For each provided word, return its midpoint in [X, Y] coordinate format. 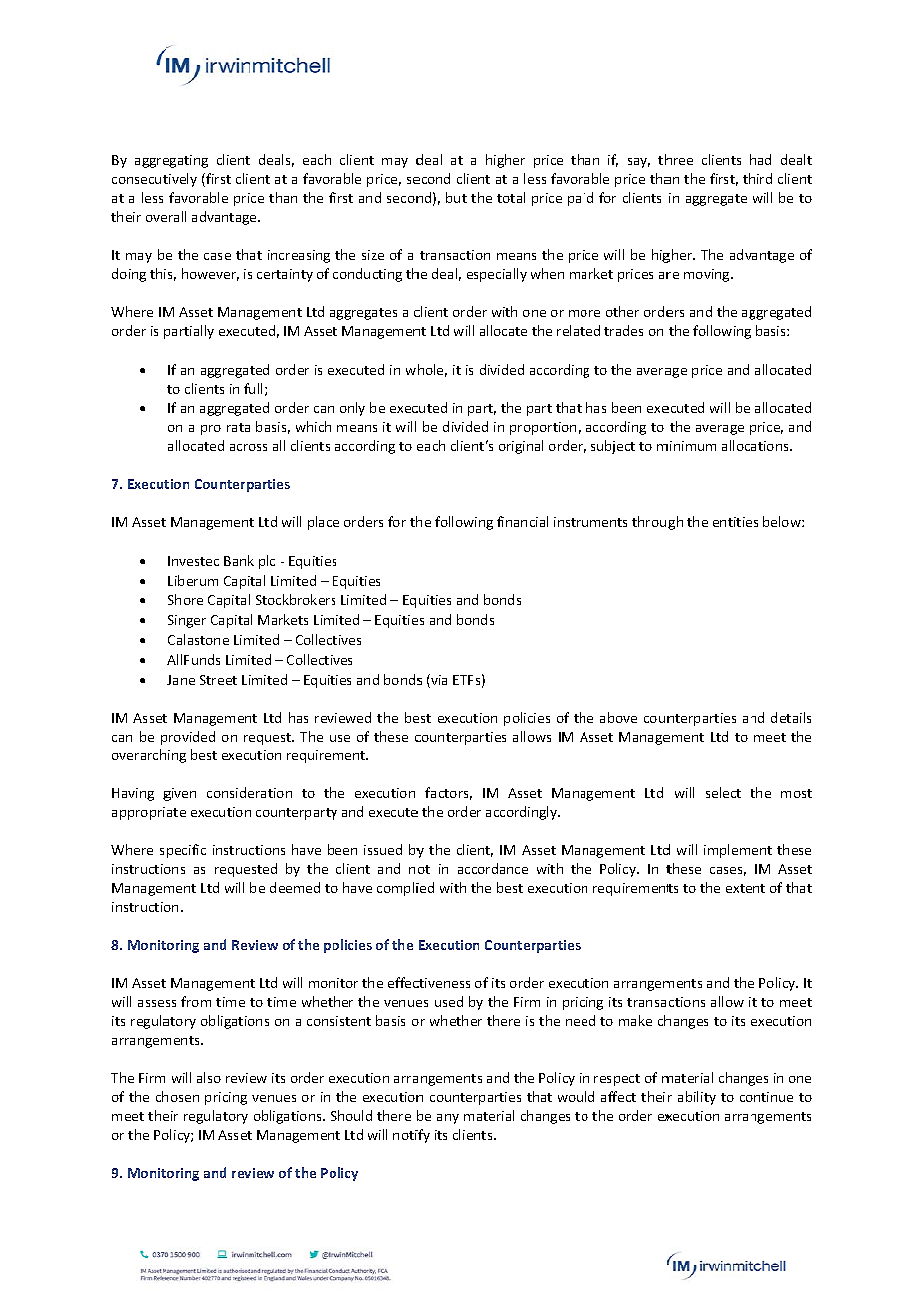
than [283, 197]
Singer [187, 621]
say [639, 163]
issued [383, 849]
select [723, 792]
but [456, 197]
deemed [295, 887]
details [791, 717]
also [209, 1077]
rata [238, 427]
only [352, 409]
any [448, 1119]
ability [697, 1098]
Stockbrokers [295, 599]
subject [613, 447]
